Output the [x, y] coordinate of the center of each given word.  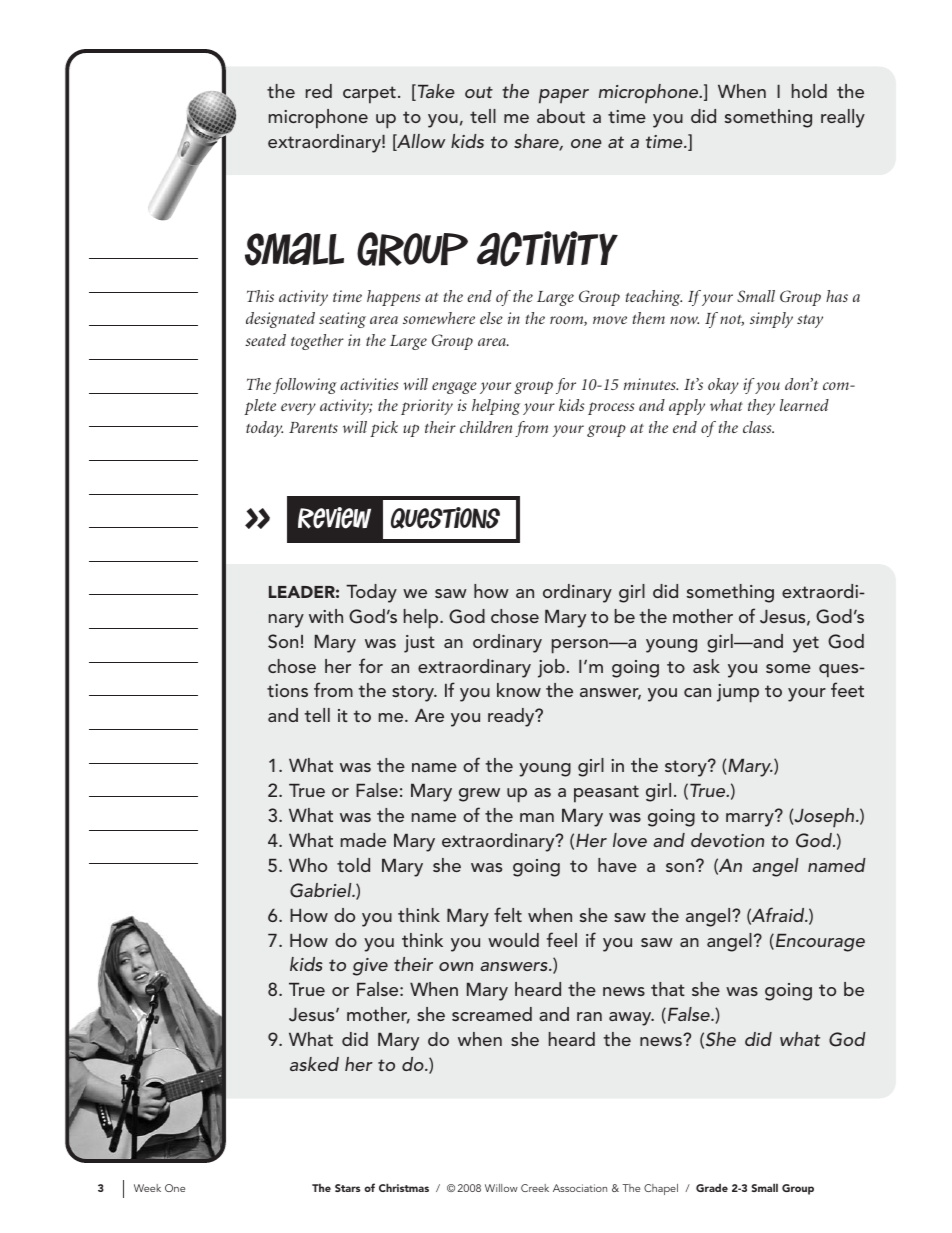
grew [479, 795]
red [319, 91]
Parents [313, 427]
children [486, 427]
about [561, 116]
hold [809, 91]
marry [751, 819]
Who [308, 865]
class [758, 427]
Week [147, 1188]
